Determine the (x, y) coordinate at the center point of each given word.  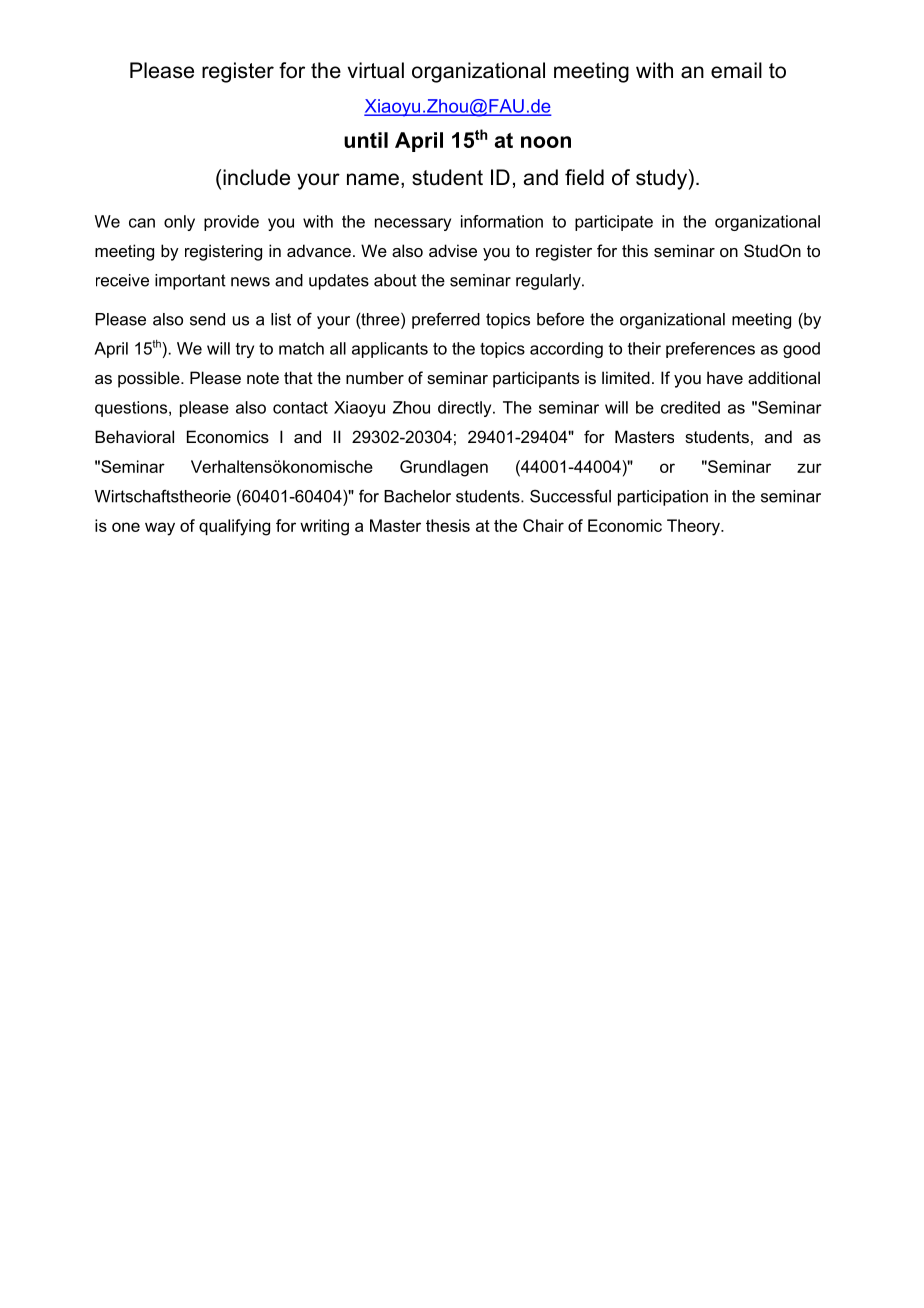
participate (614, 223)
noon (546, 142)
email (736, 70)
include (256, 177)
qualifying (234, 527)
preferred (446, 321)
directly (466, 409)
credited (690, 407)
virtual (375, 70)
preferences (710, 350)
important (190, 282)
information (502, 221)
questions (132, 409)
